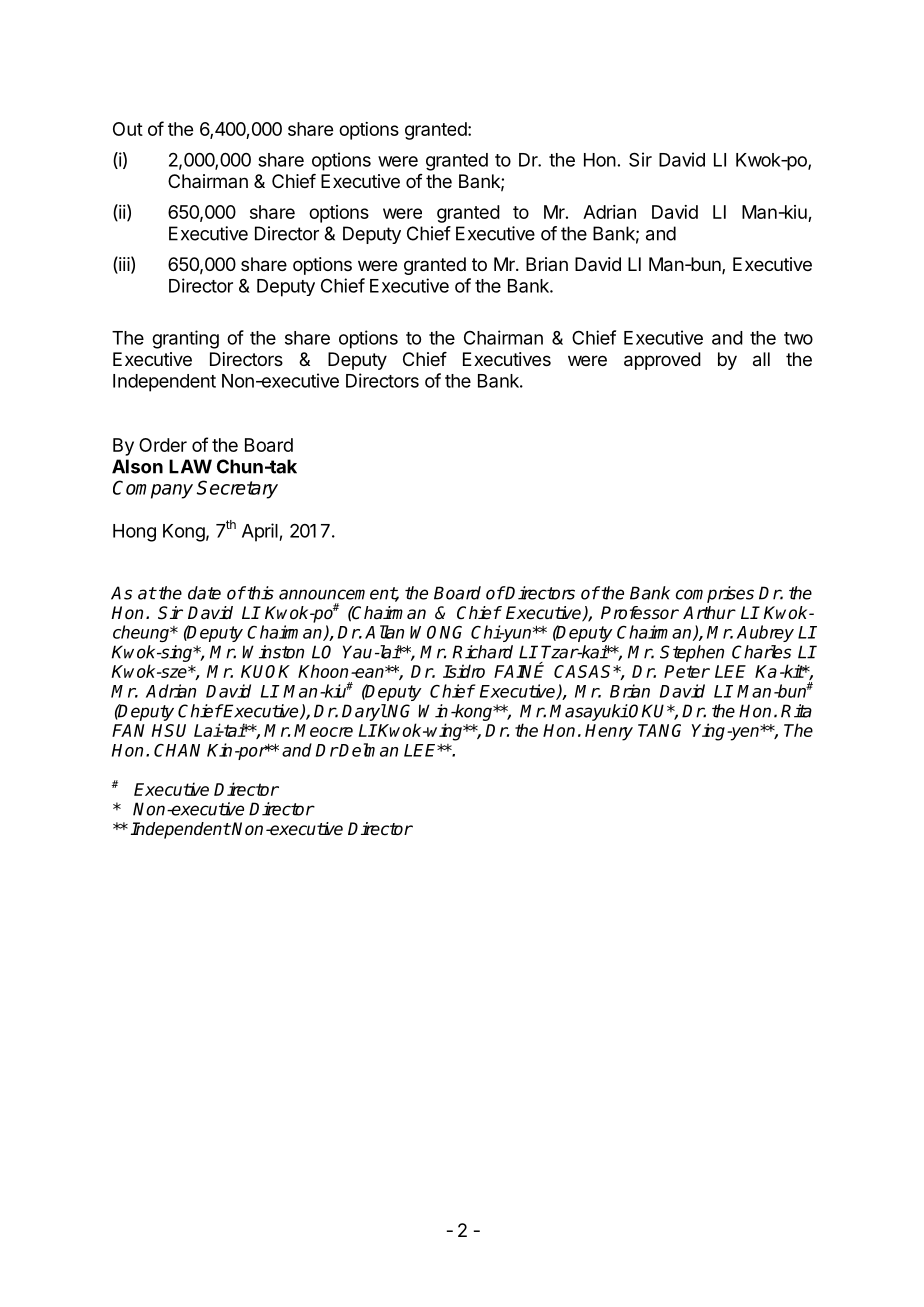 This document has width=924, height=1307. Describe the element at coordinates (709, 612) in the document. I see `Arthur` at that location.
